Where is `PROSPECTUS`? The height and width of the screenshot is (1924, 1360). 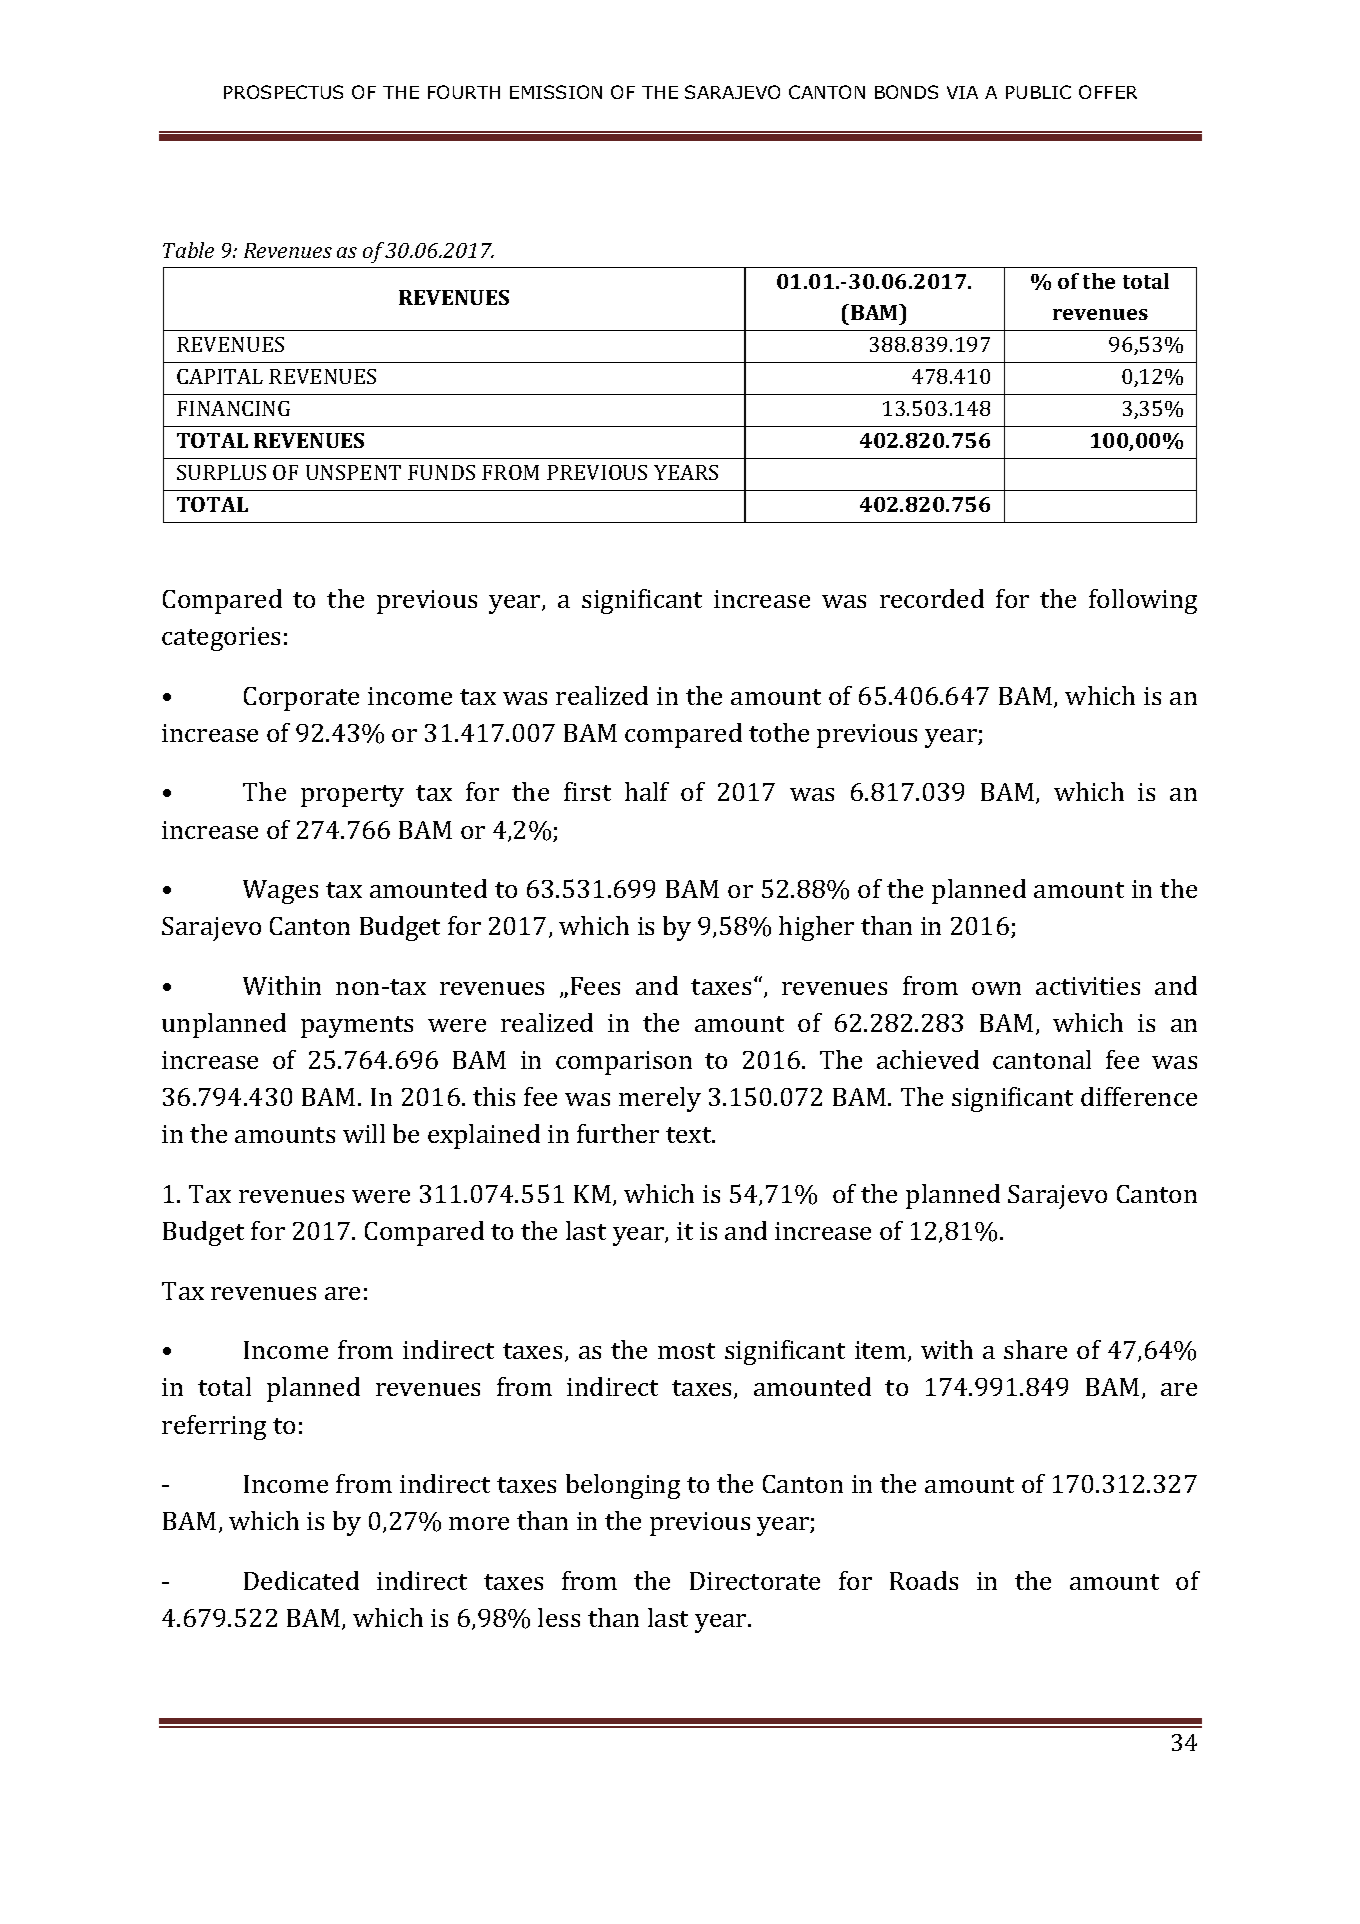
PROSPECTUS is located at coordinates (283, 92).
